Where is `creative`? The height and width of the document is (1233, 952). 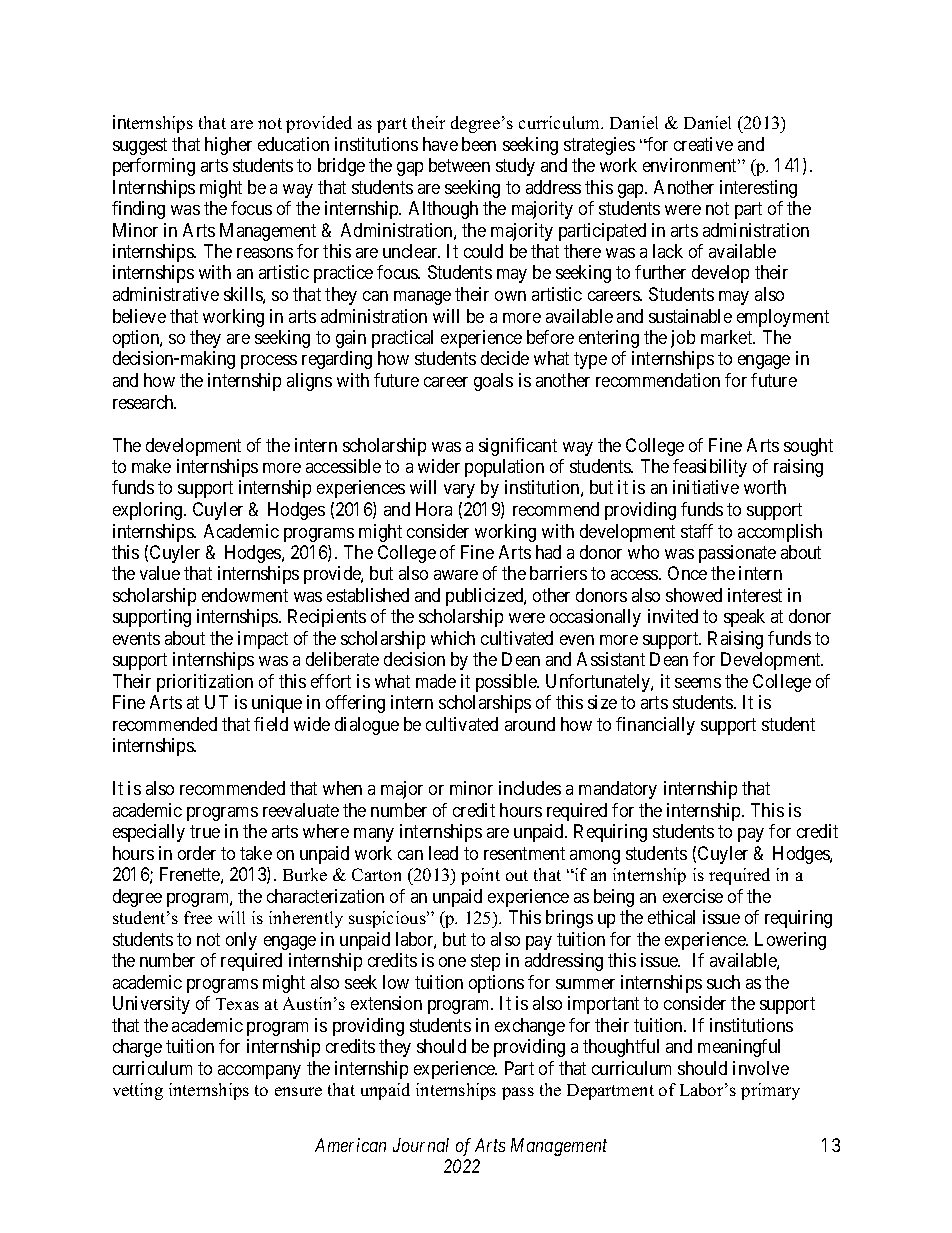 creative is located at coordinates (703, 144).
